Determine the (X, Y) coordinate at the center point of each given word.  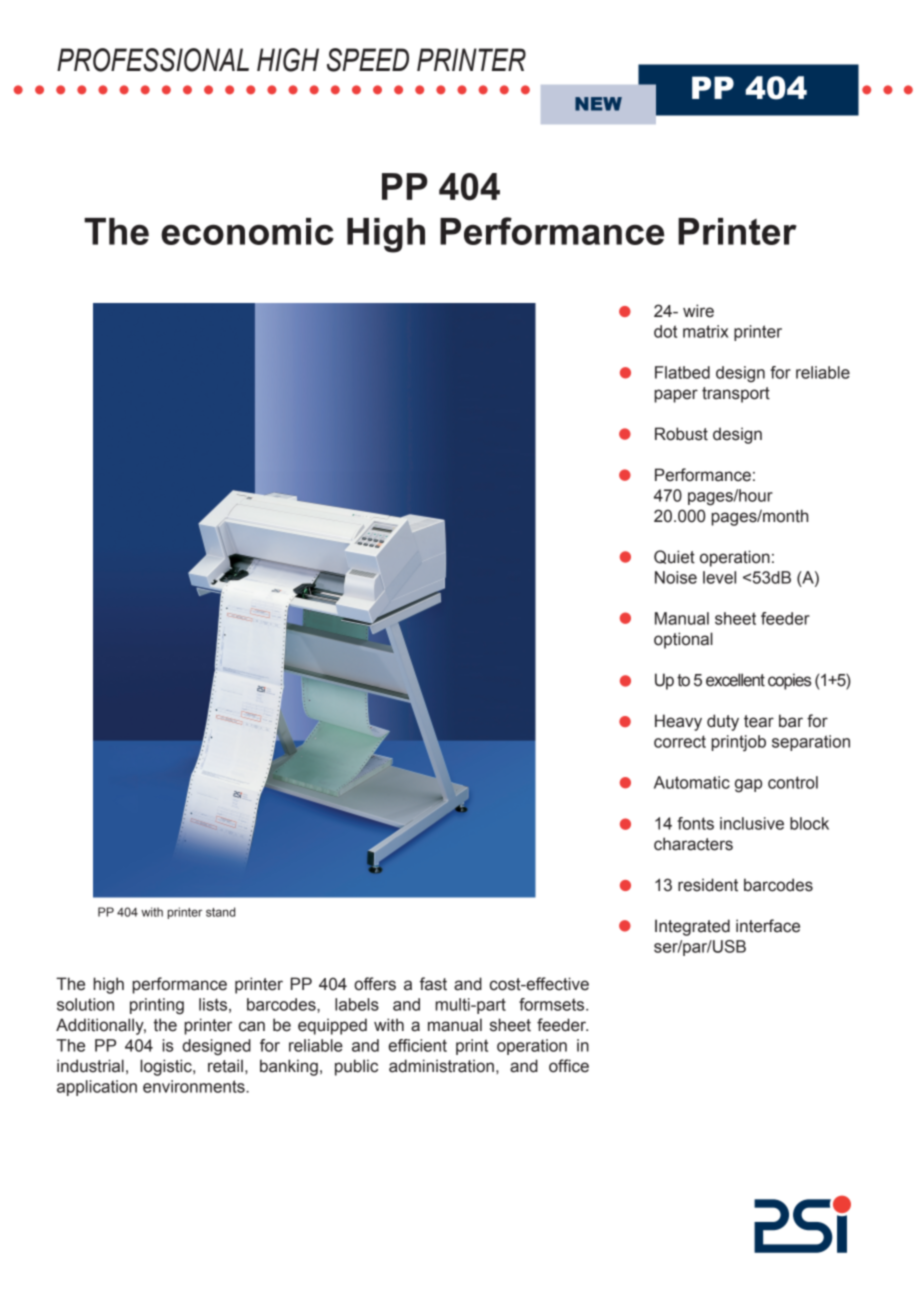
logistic (167, 1067)
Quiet (674, 557)
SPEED (368, 60)
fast (433, 984)
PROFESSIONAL (153, 60)
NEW (598, 104)
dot (665, 331)
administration (441, 1066)
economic (247, 231)
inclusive (752, 823)
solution (85, 1004)
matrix (705, 331)
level (719, 577)
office (569, 1066)
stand (220, 912)
